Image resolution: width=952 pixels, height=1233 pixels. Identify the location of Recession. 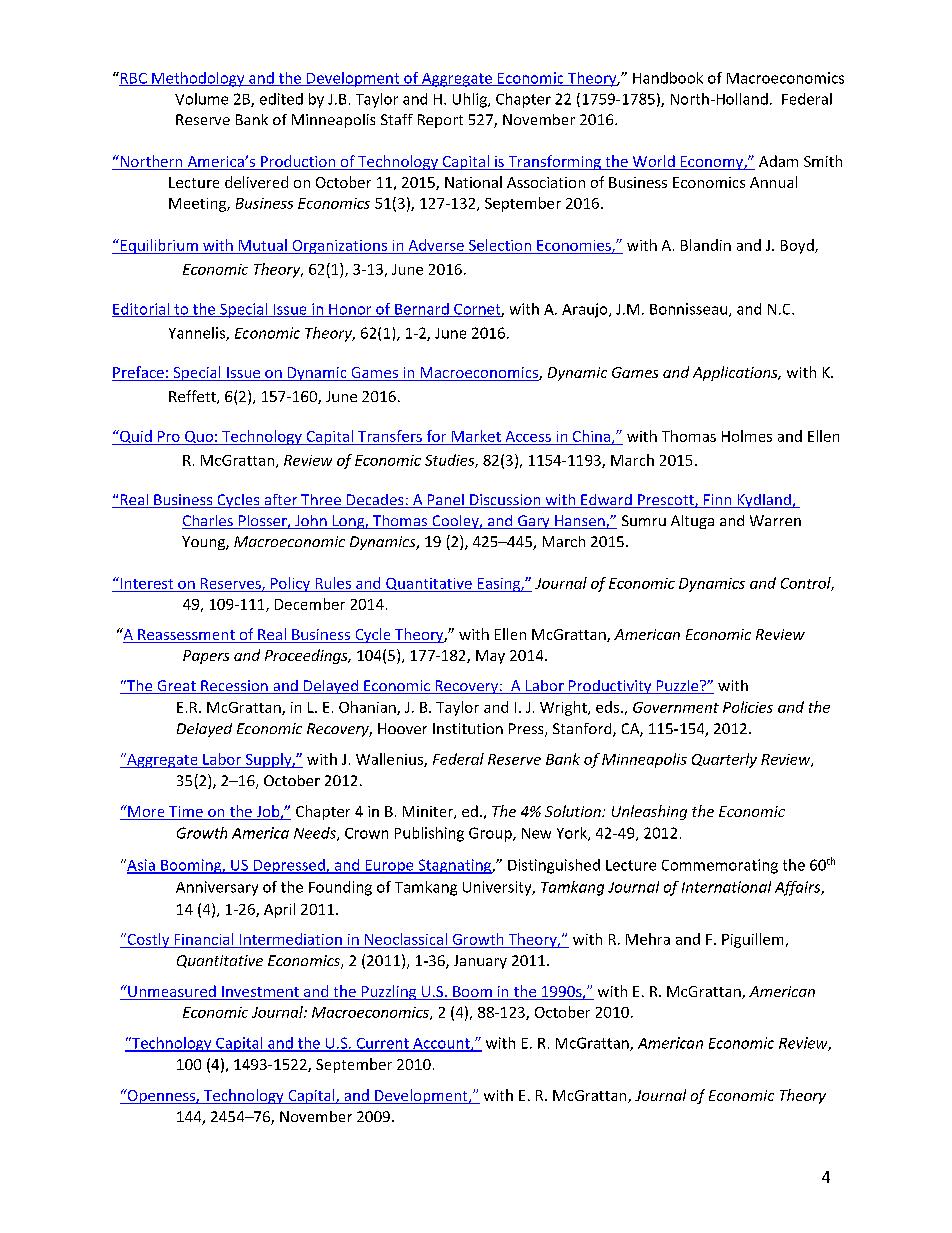
(234, 687).
